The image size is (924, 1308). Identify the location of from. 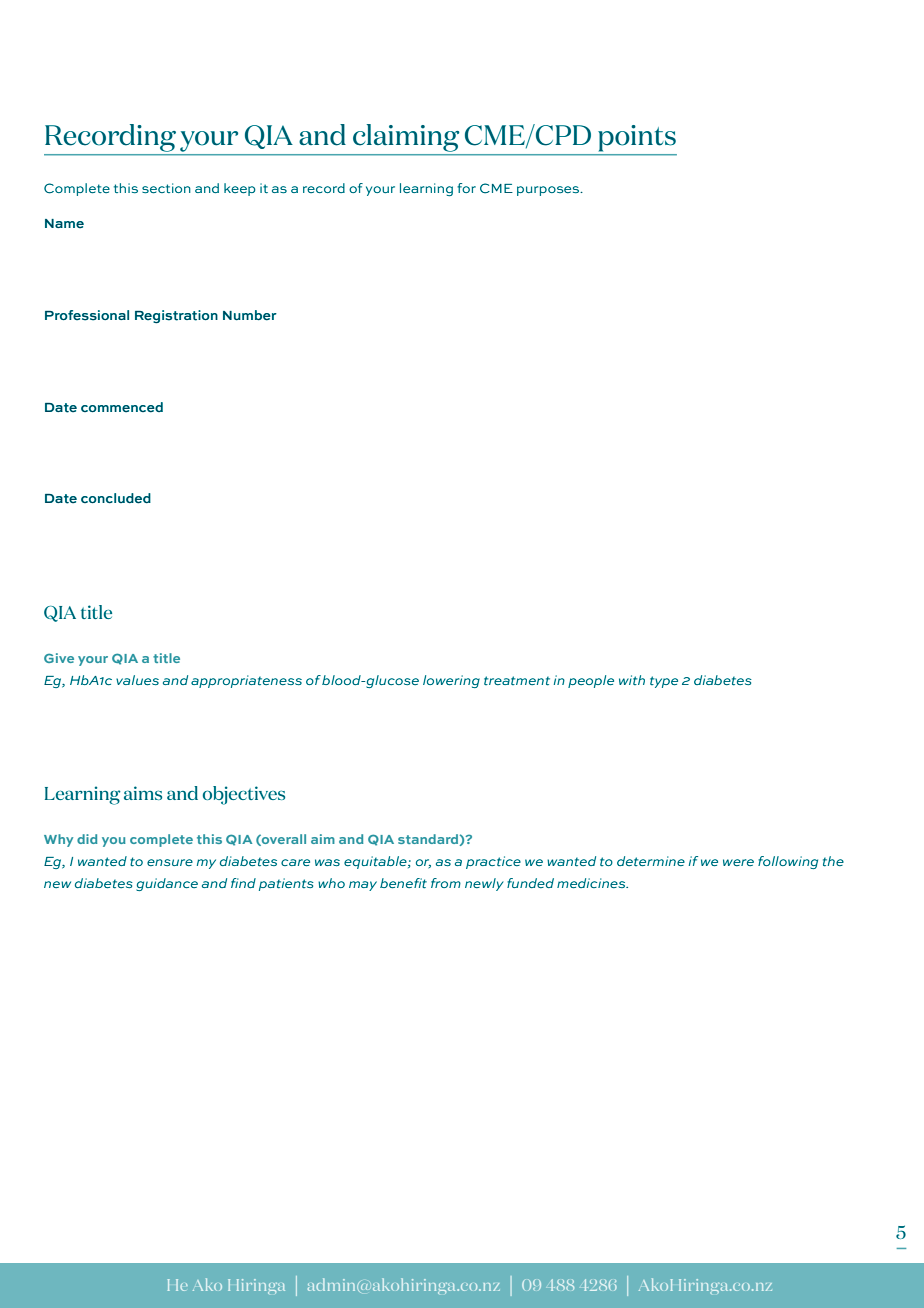
(446, 883).
